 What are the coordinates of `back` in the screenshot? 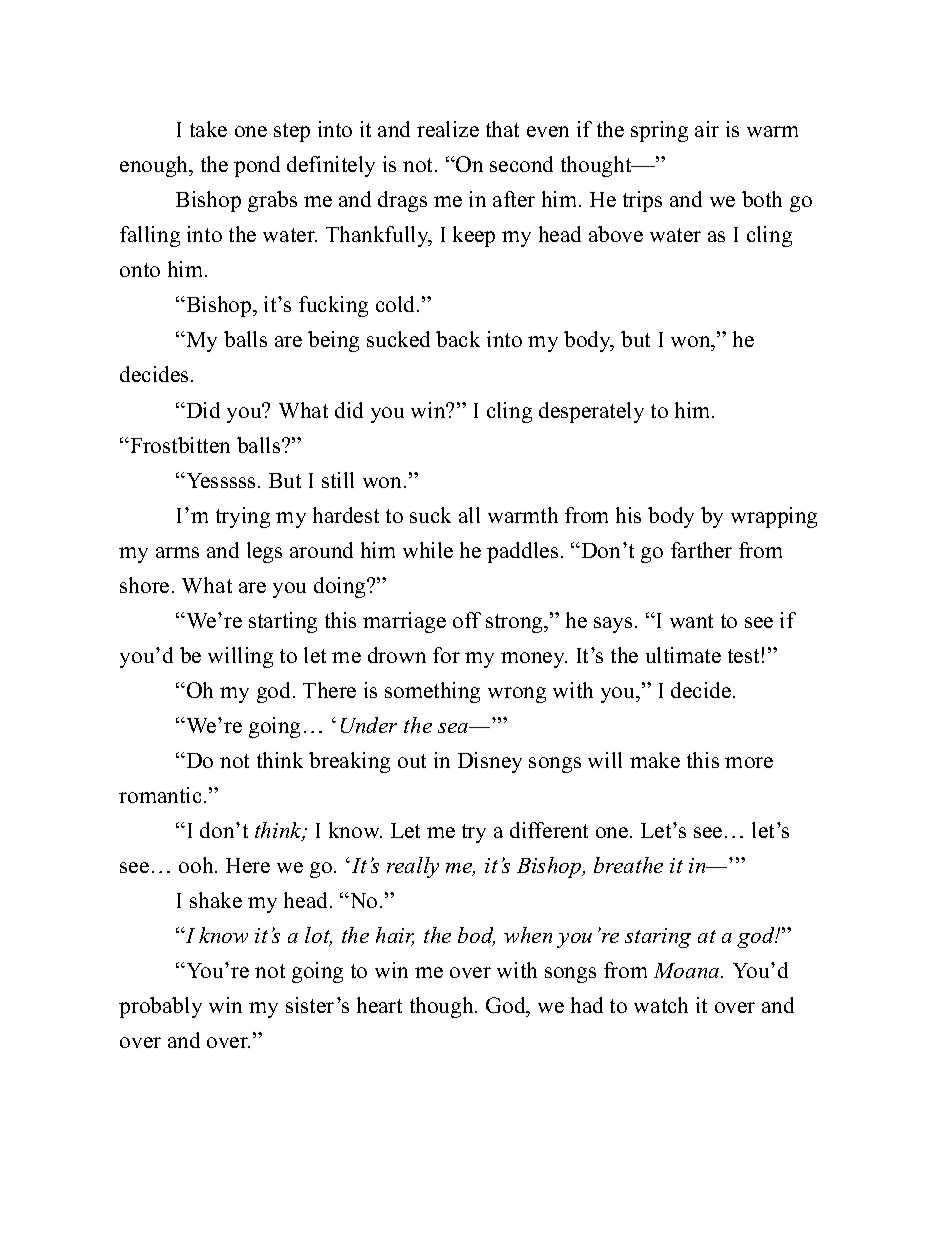 It's located at (458, 339).
